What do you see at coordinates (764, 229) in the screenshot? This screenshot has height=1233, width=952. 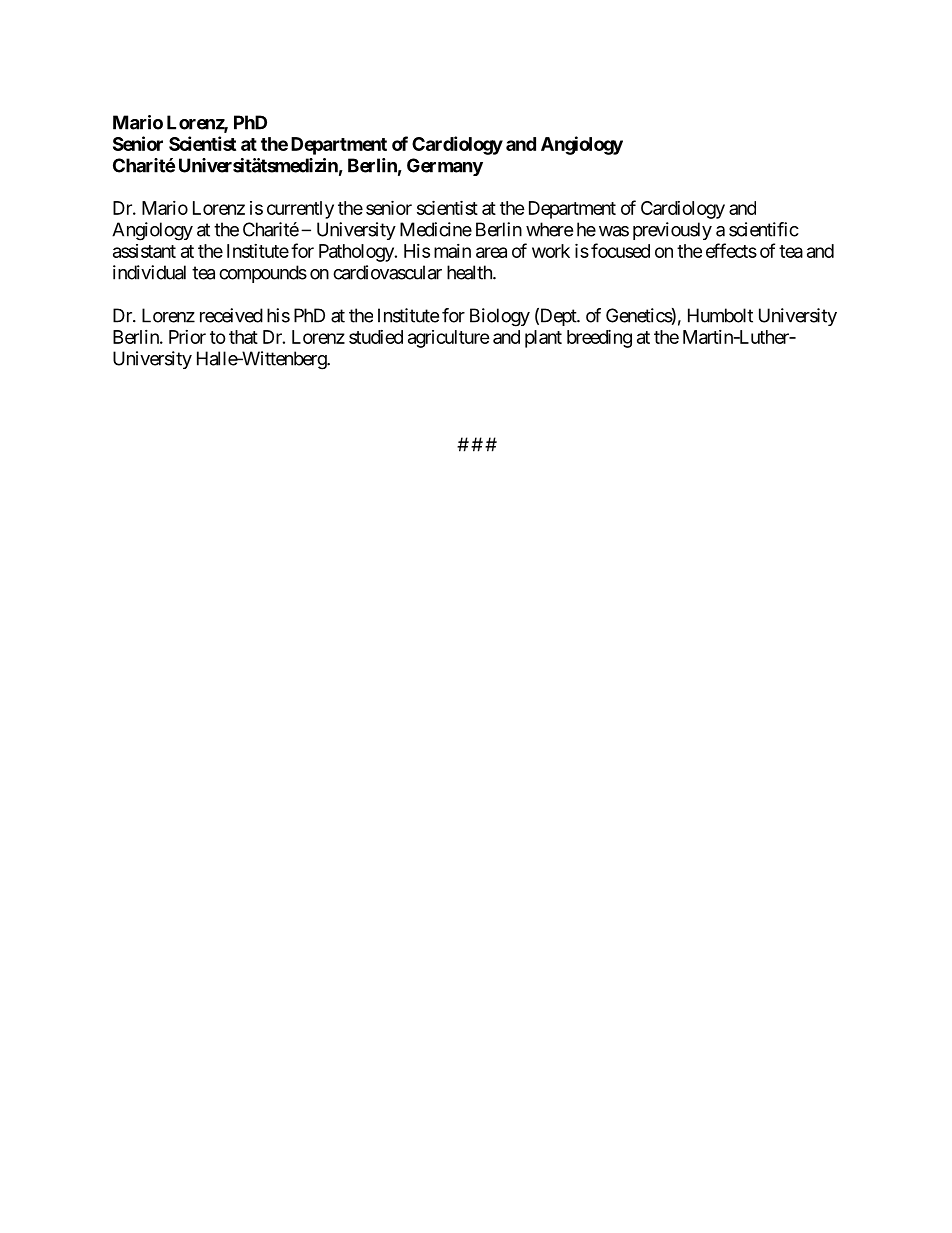 I see `scientific` at bounding box center [764, 229].
